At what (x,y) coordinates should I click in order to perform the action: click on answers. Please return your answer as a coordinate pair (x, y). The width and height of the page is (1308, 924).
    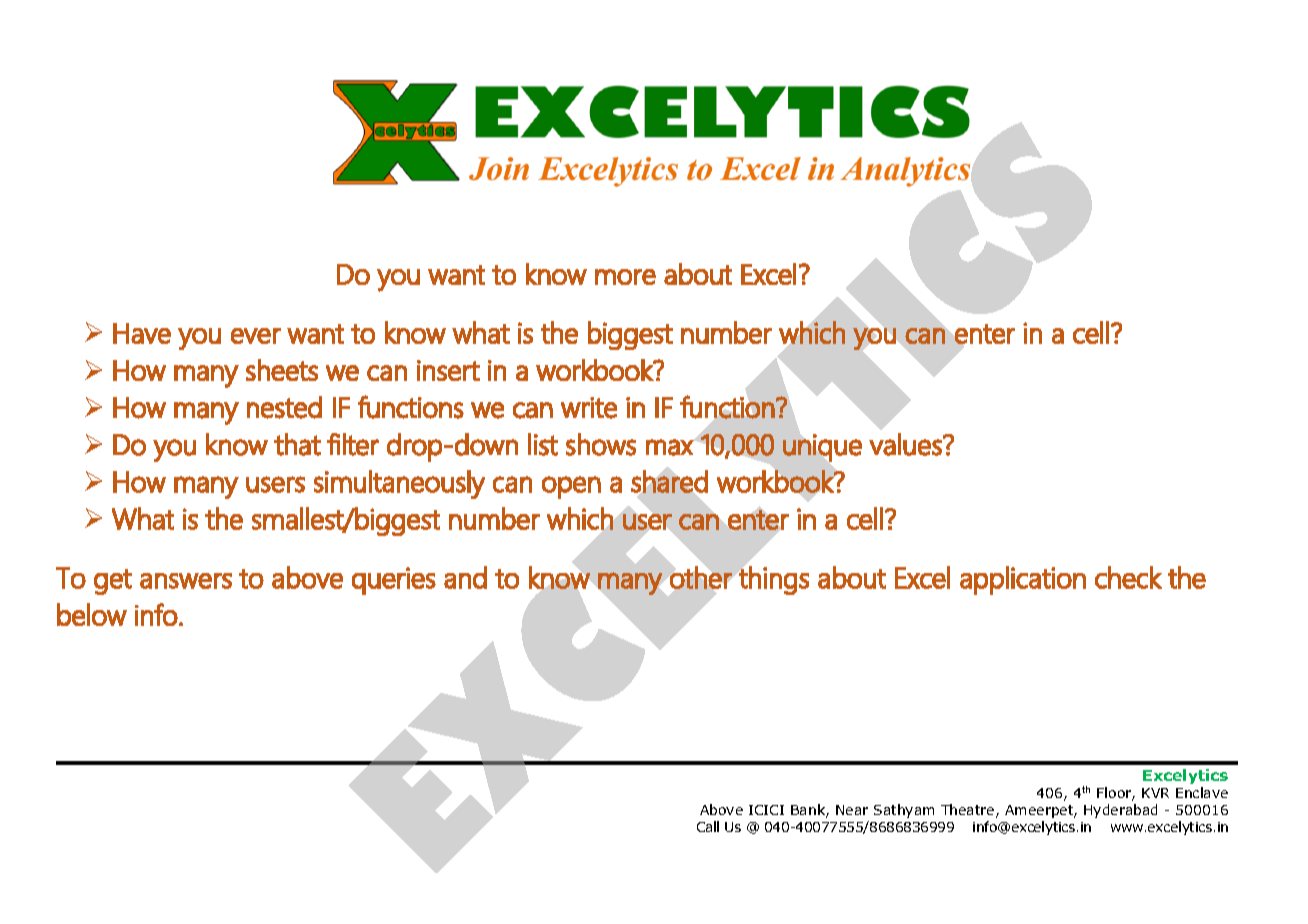
    Looking at the image, I should click on (186, 581).
